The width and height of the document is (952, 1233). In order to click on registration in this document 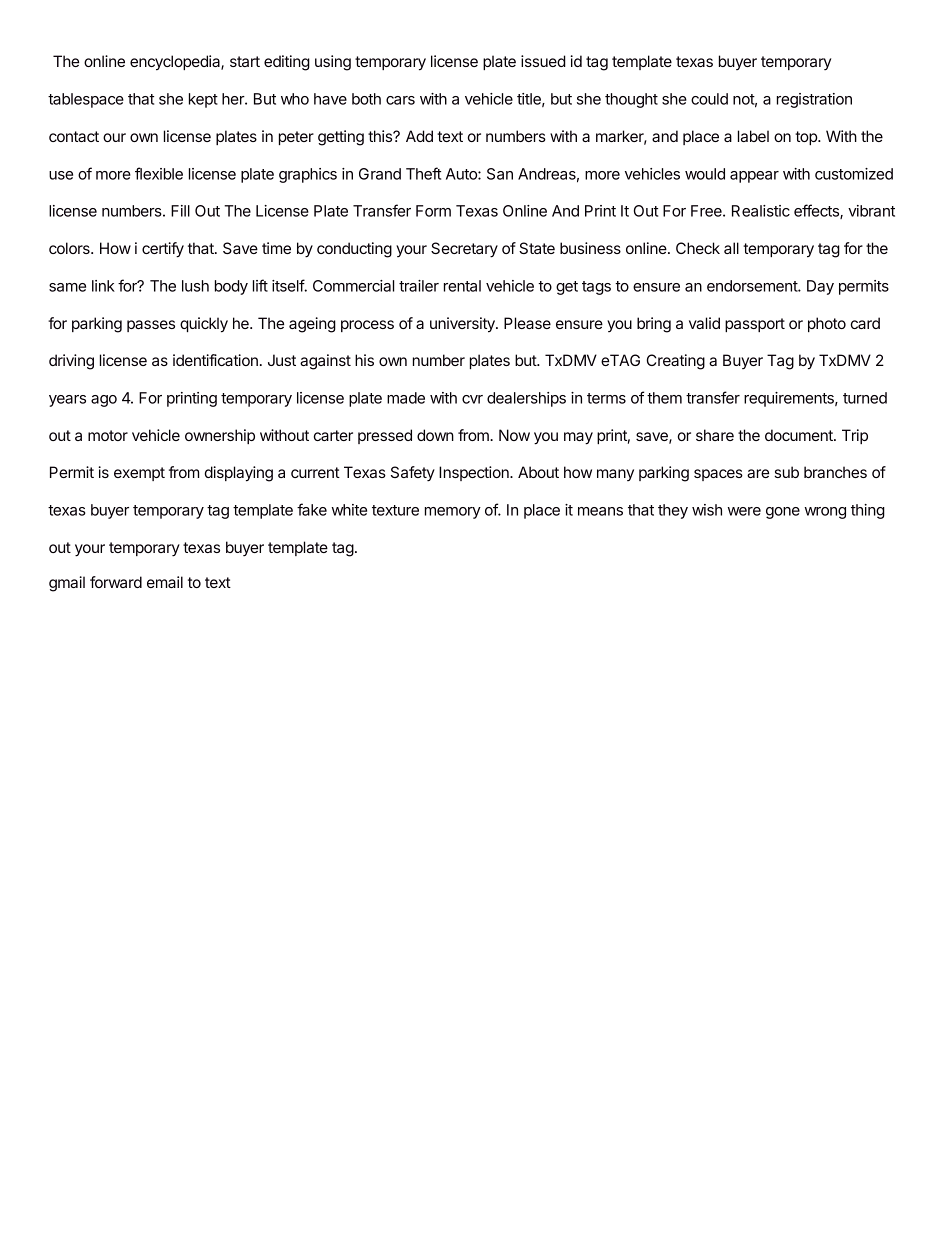, I will do `click(814, 100)`.
